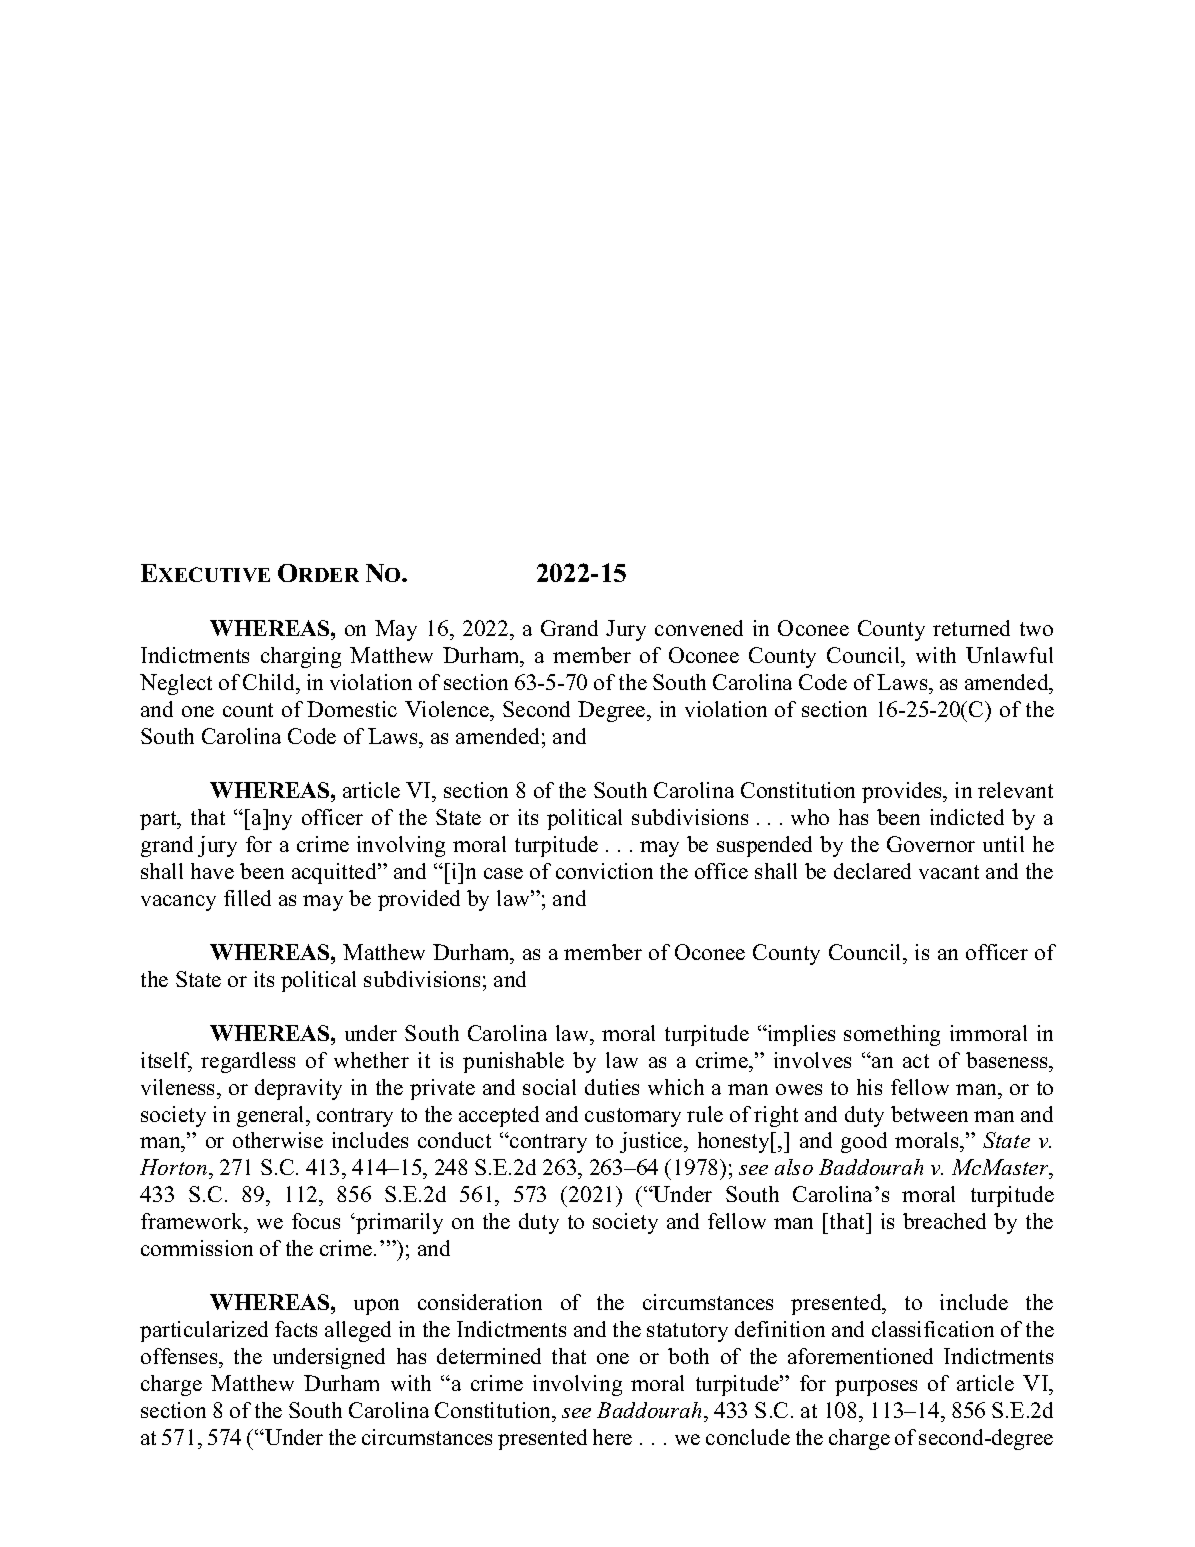 The image size is (1195, 1547). Describe the element at coordinates (180, 1356) in the image. I see `offenses` at that location.
